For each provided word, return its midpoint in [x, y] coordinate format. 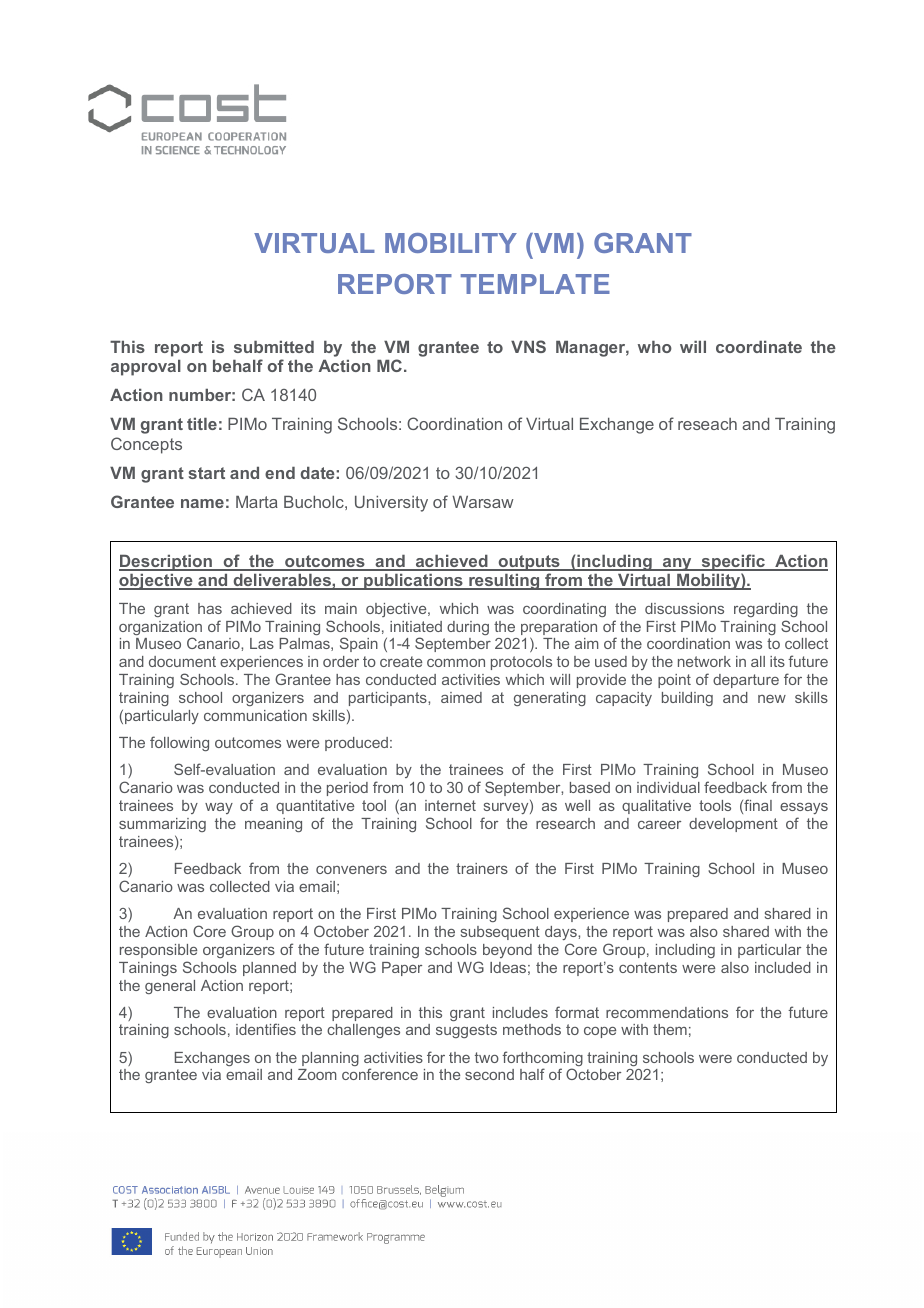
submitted [274, 347]
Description [166, 563]
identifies [266, 1029]
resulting [504, 582]
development [733, 825]
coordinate [759, 347]
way [219, 808]
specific [733, 562]
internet [450, 805]
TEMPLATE [535, 284]
